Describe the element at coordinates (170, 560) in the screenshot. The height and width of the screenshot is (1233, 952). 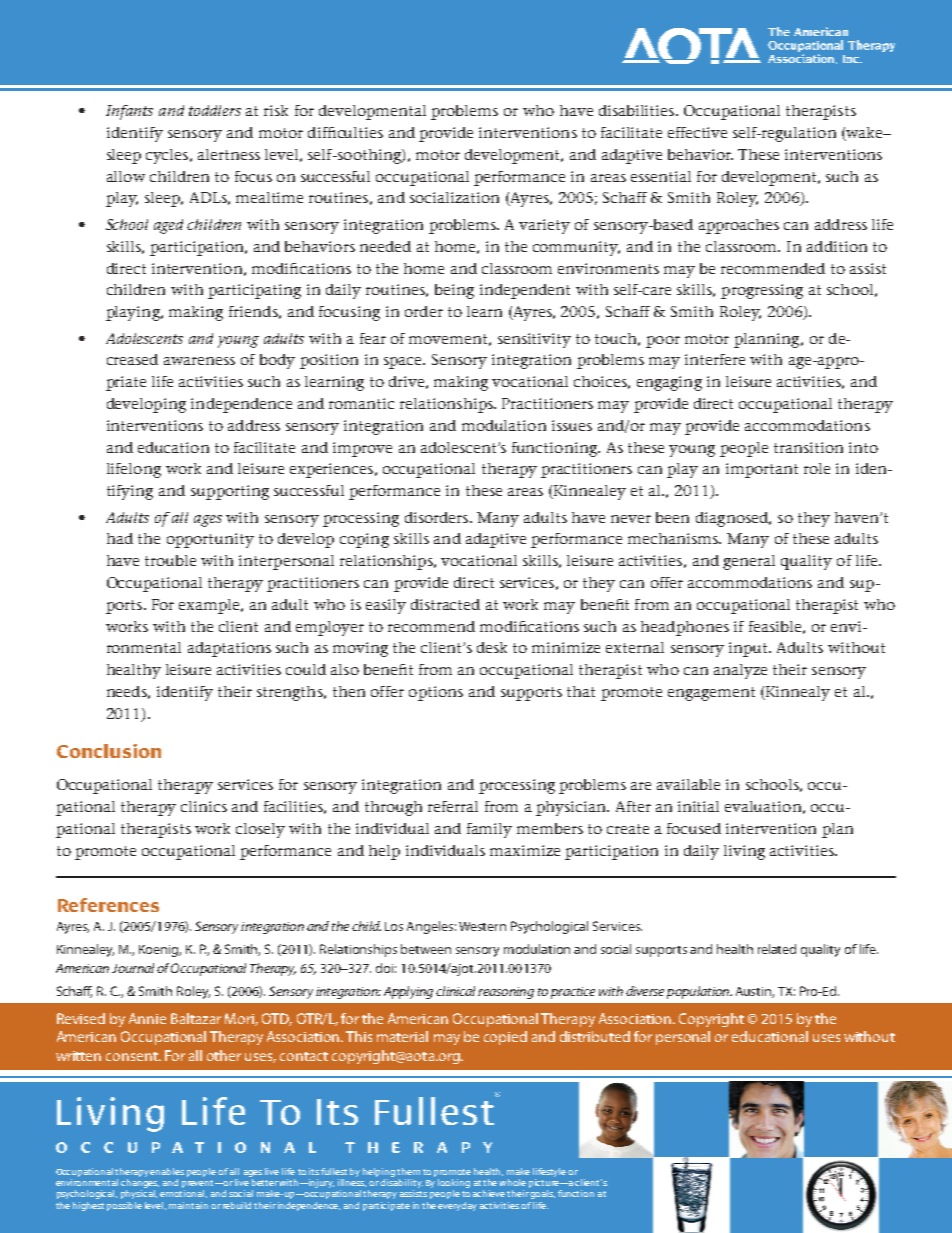
I see `trouble` at that location.
